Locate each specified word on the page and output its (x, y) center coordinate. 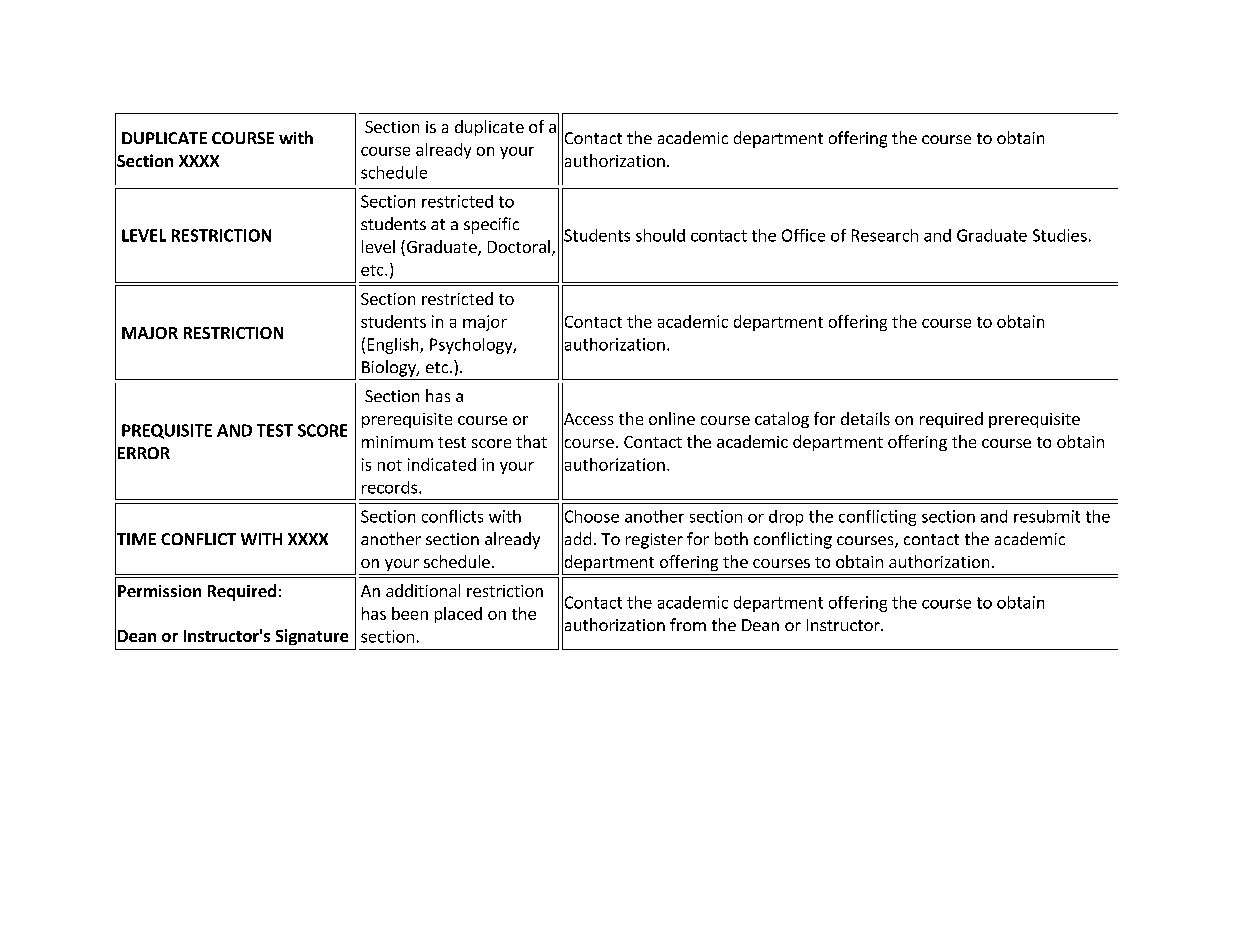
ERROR (144, 453)
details (865, 418)
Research (885, 235)
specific (491, 225)
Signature (312, 637)
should (660, 235)
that (531, 441)
